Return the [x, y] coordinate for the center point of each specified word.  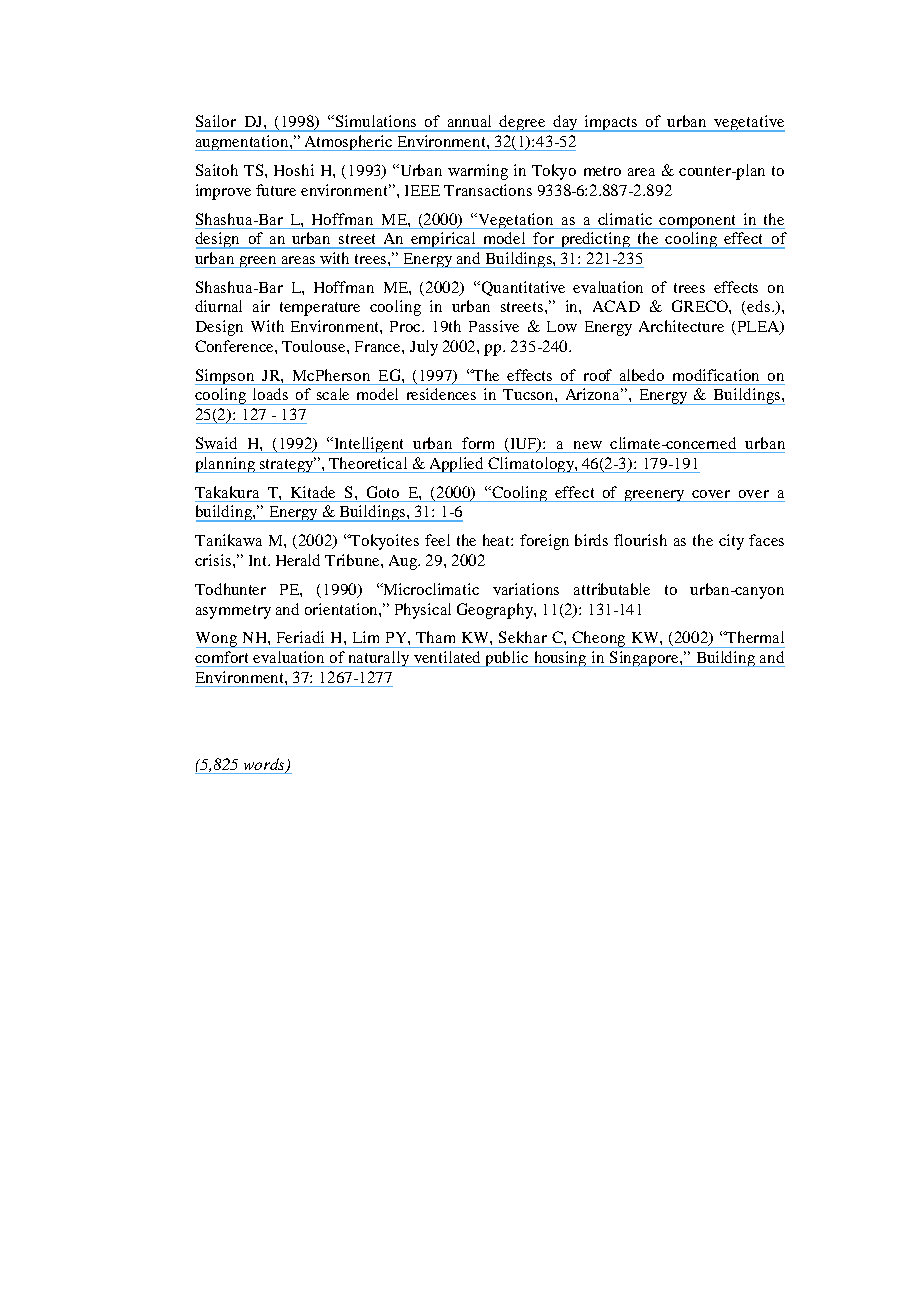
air [261, 306]
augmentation [243, 143]
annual [469, 121]
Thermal [754, 637]
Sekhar [523, 637]
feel [437, 540]
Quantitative [523, 288]
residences [441, 394]
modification [716, 375]
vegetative [749, 123]
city [731, 542]
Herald [298, 560]
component [698, 222]
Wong [217, 640]
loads [270, 394]
